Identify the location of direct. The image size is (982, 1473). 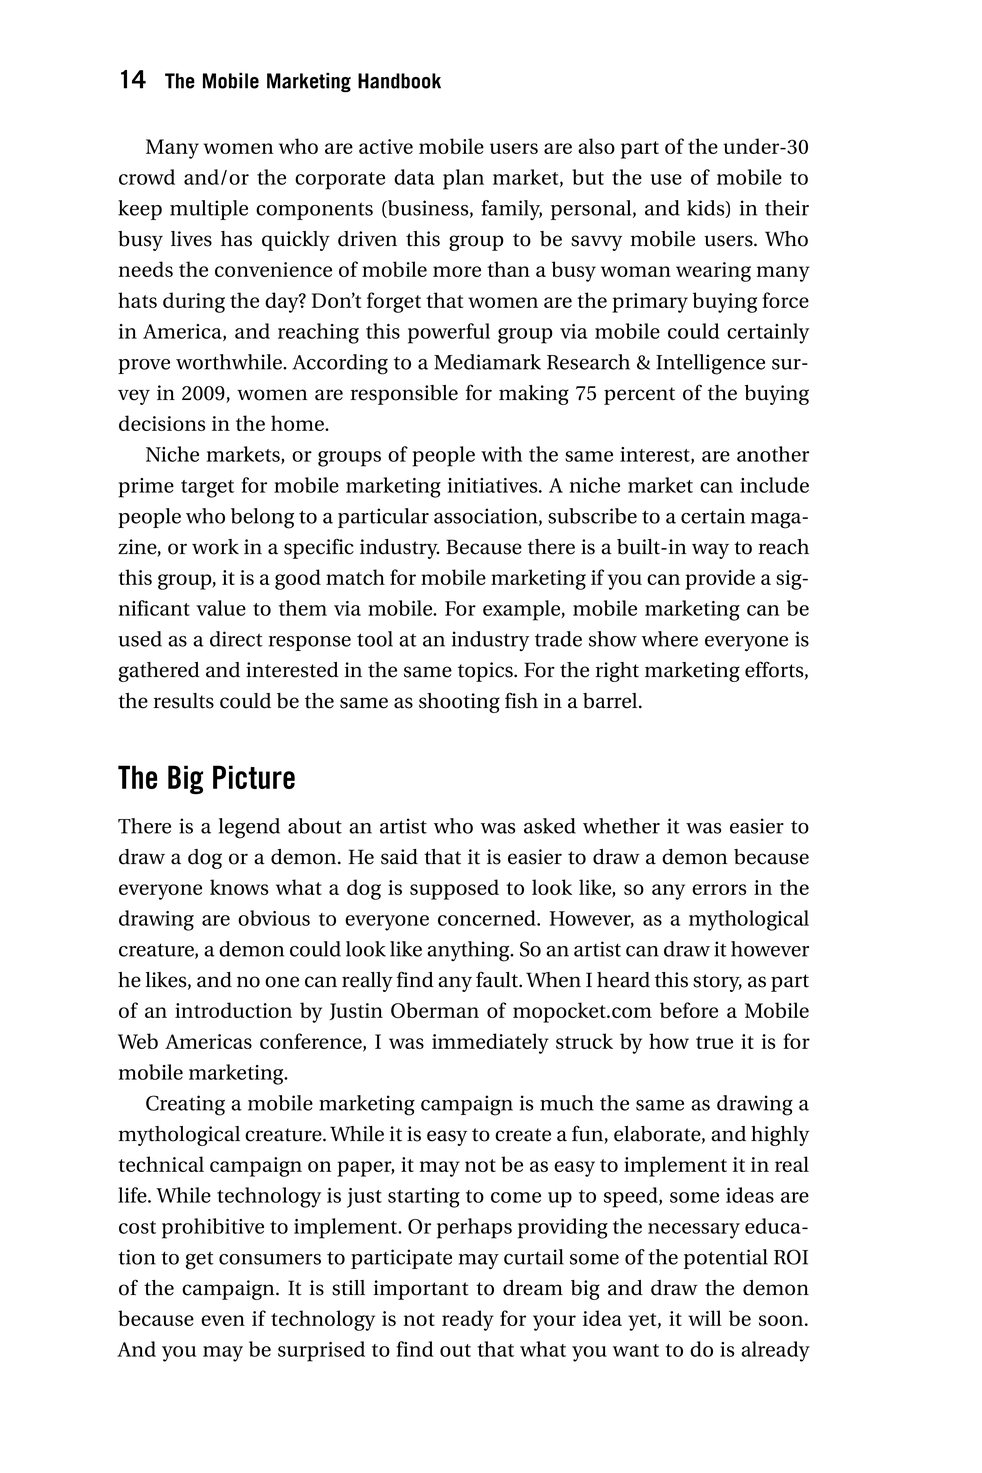
(236, 639).
